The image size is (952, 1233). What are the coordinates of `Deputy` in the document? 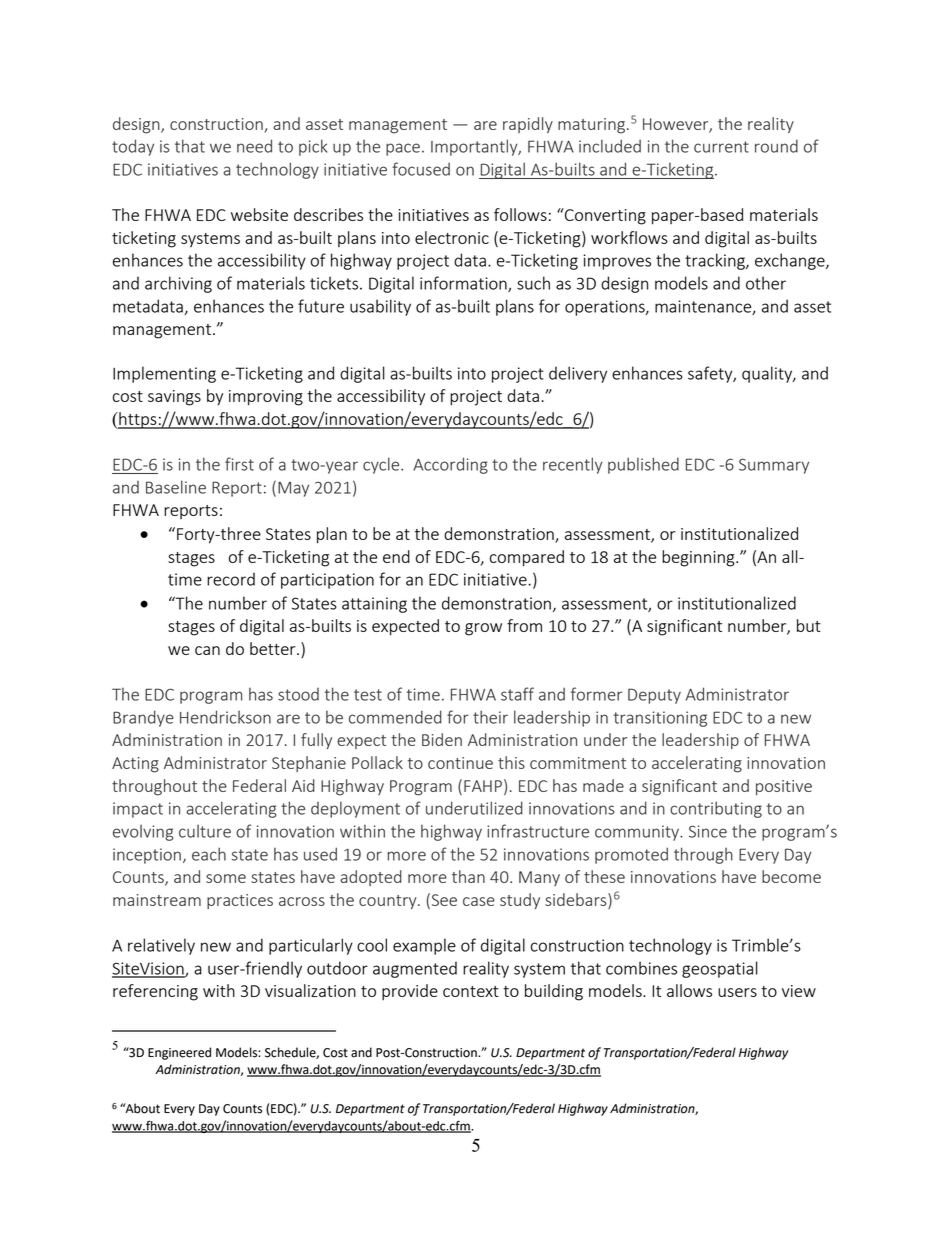 It's located at (654, 696).
